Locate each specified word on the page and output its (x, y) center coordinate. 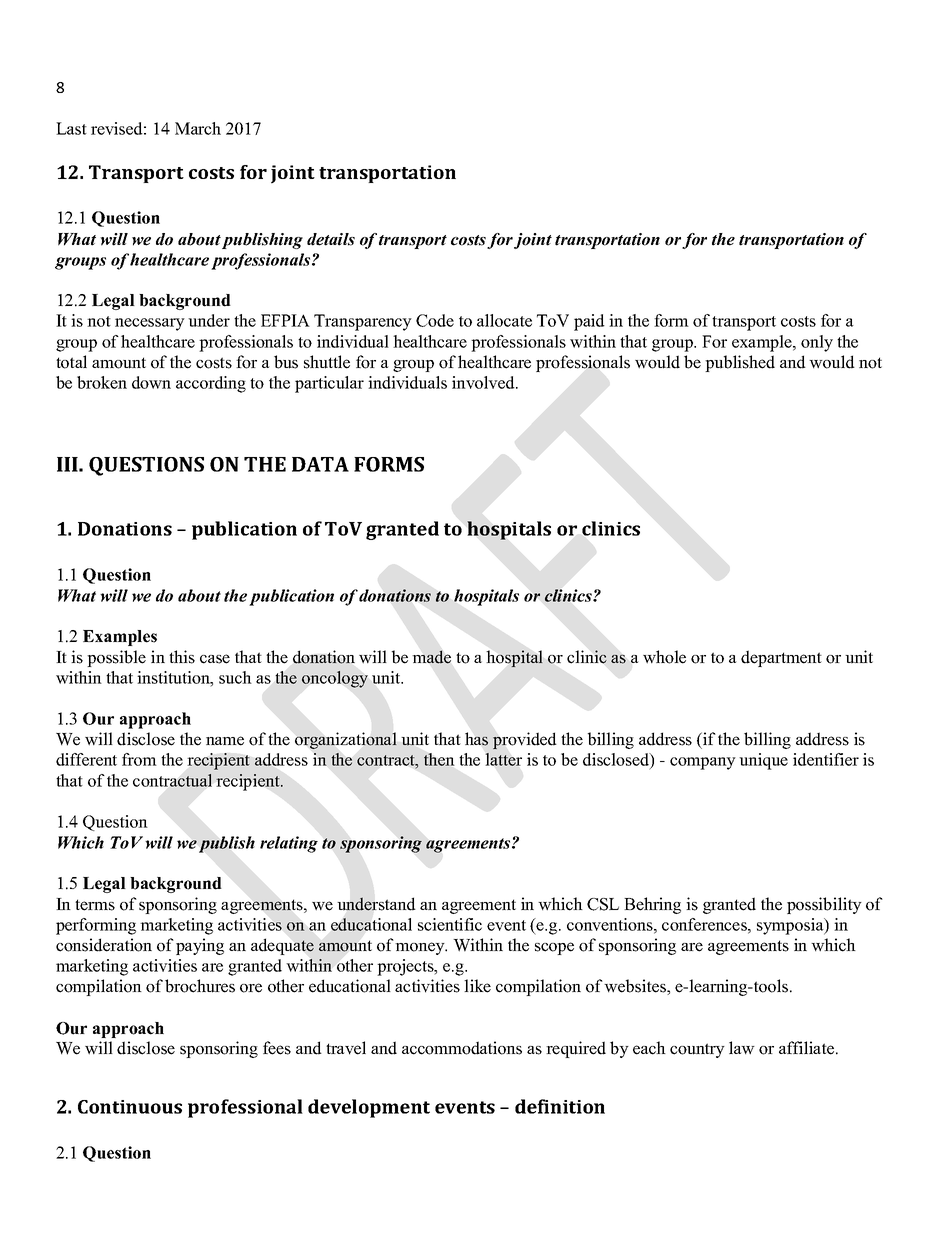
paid (589, 322)
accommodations (462, 1048)
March (198, 128)
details (331, 239)
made (432, 657)
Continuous (130, 1107)
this (182, 657)
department (781, 658)
